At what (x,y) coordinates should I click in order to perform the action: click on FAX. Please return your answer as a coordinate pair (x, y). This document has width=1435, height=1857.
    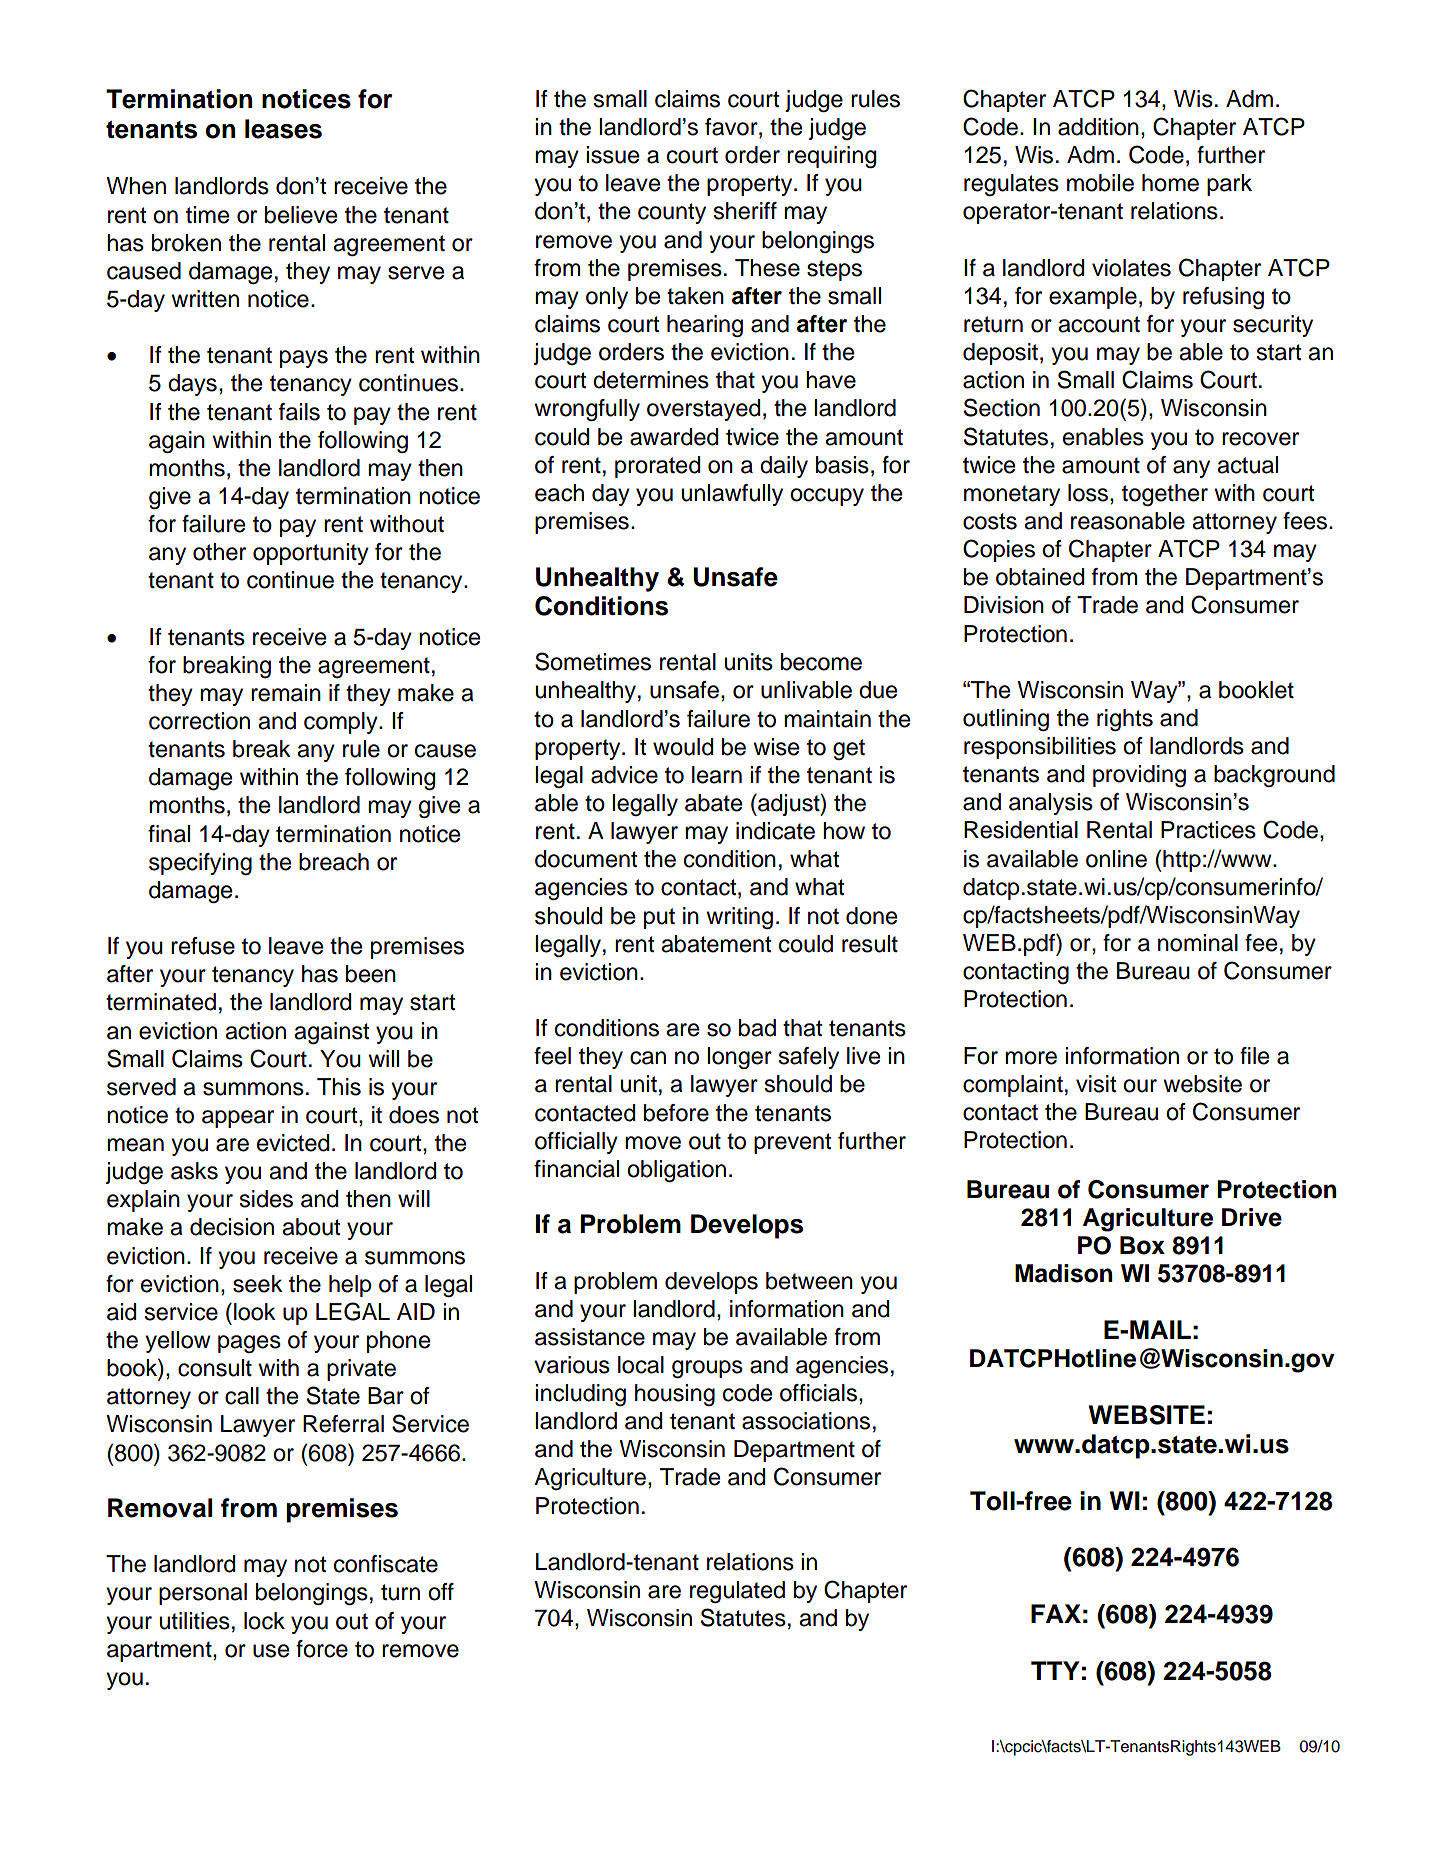
    Looking at the image, I should click on (1056, 1613).
